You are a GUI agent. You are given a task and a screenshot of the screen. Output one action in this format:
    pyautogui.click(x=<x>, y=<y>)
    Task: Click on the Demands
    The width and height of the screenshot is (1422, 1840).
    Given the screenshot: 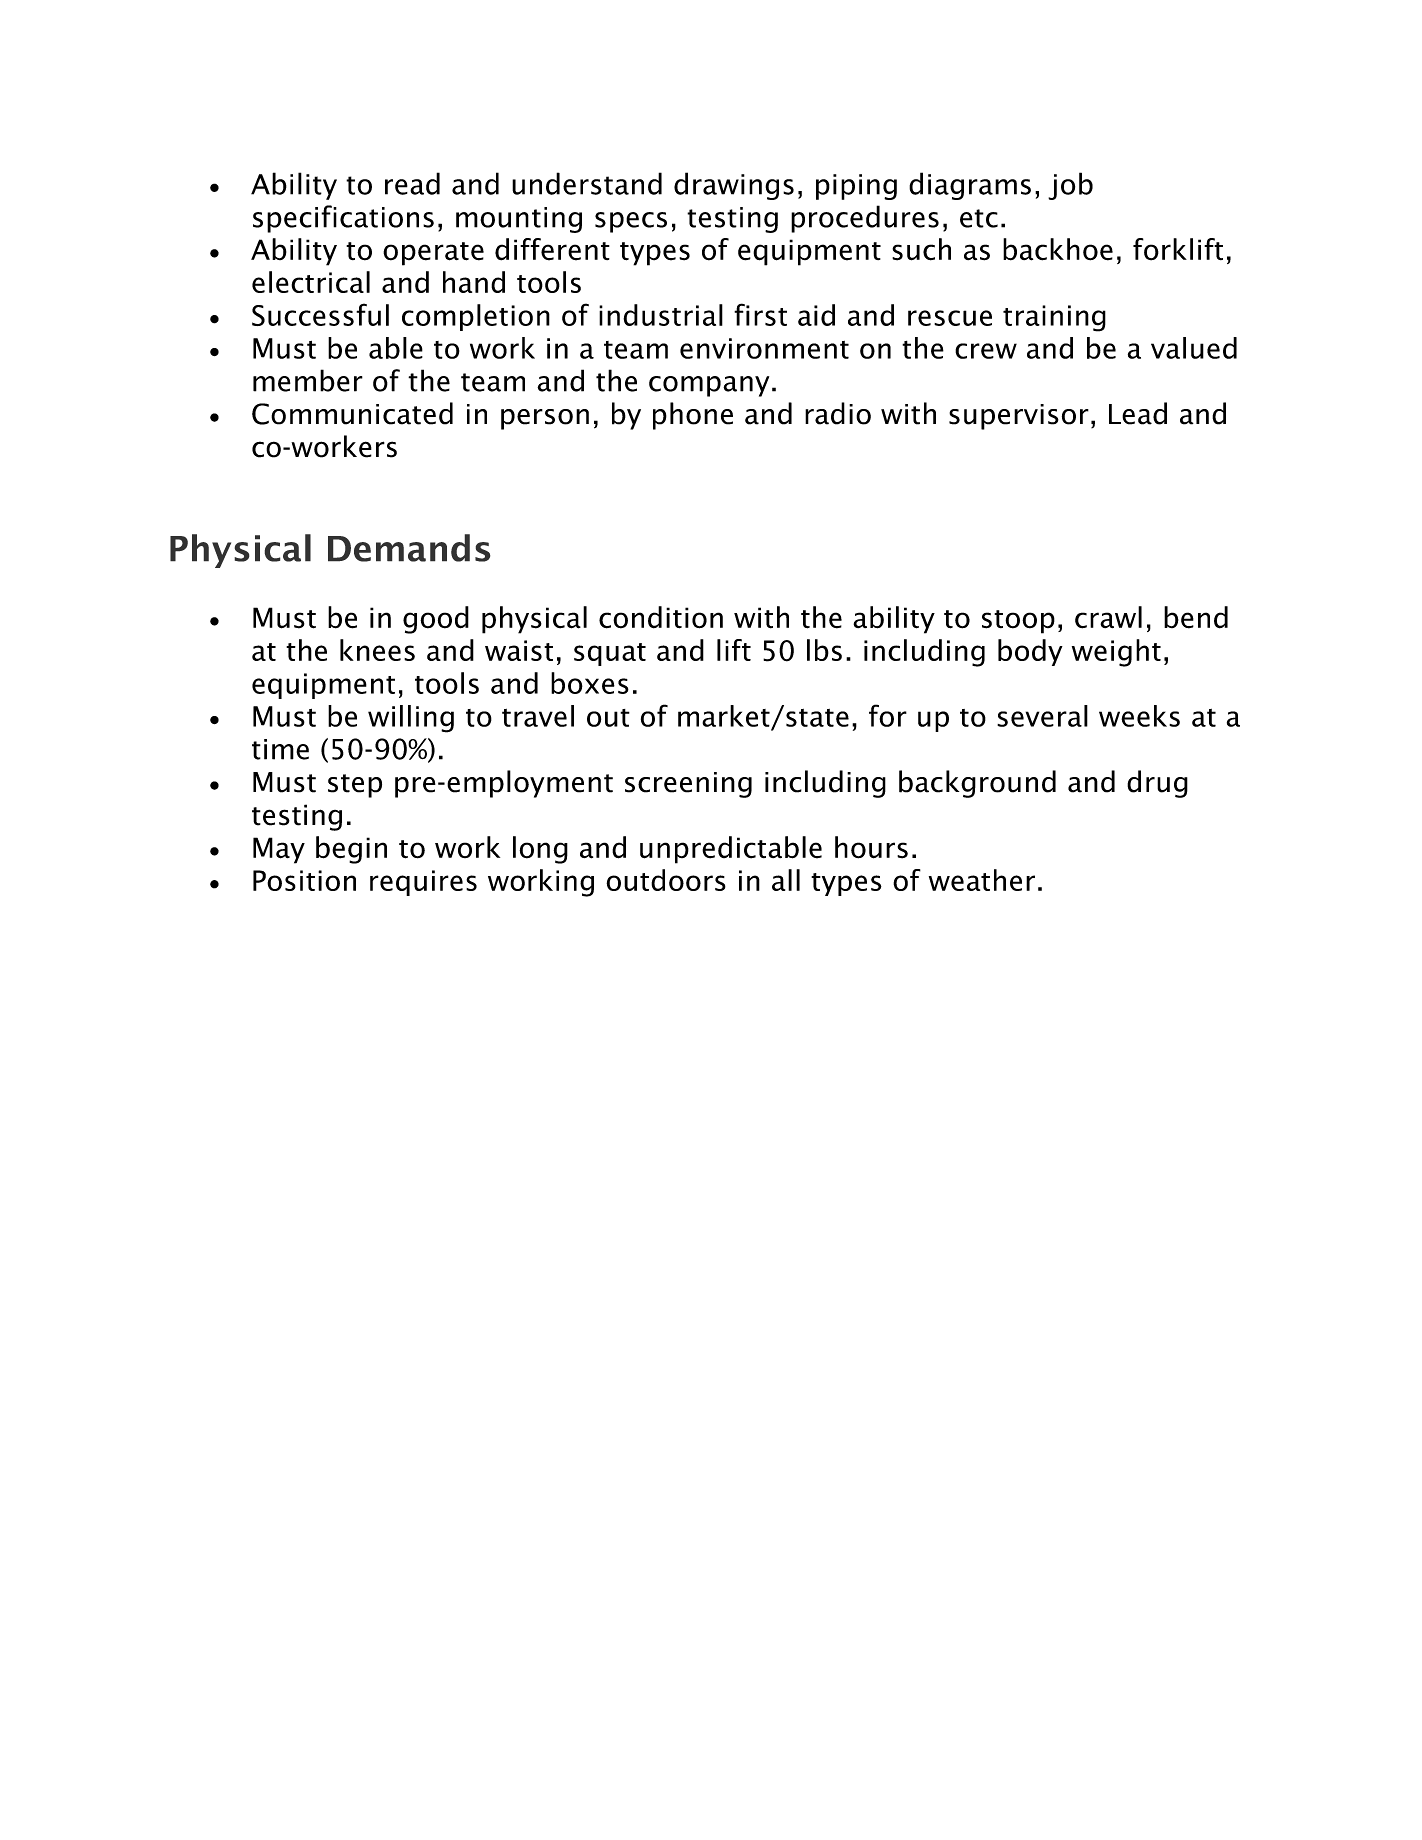 What is the action you would take?
    pyautogui.click(x=409, y=548)
